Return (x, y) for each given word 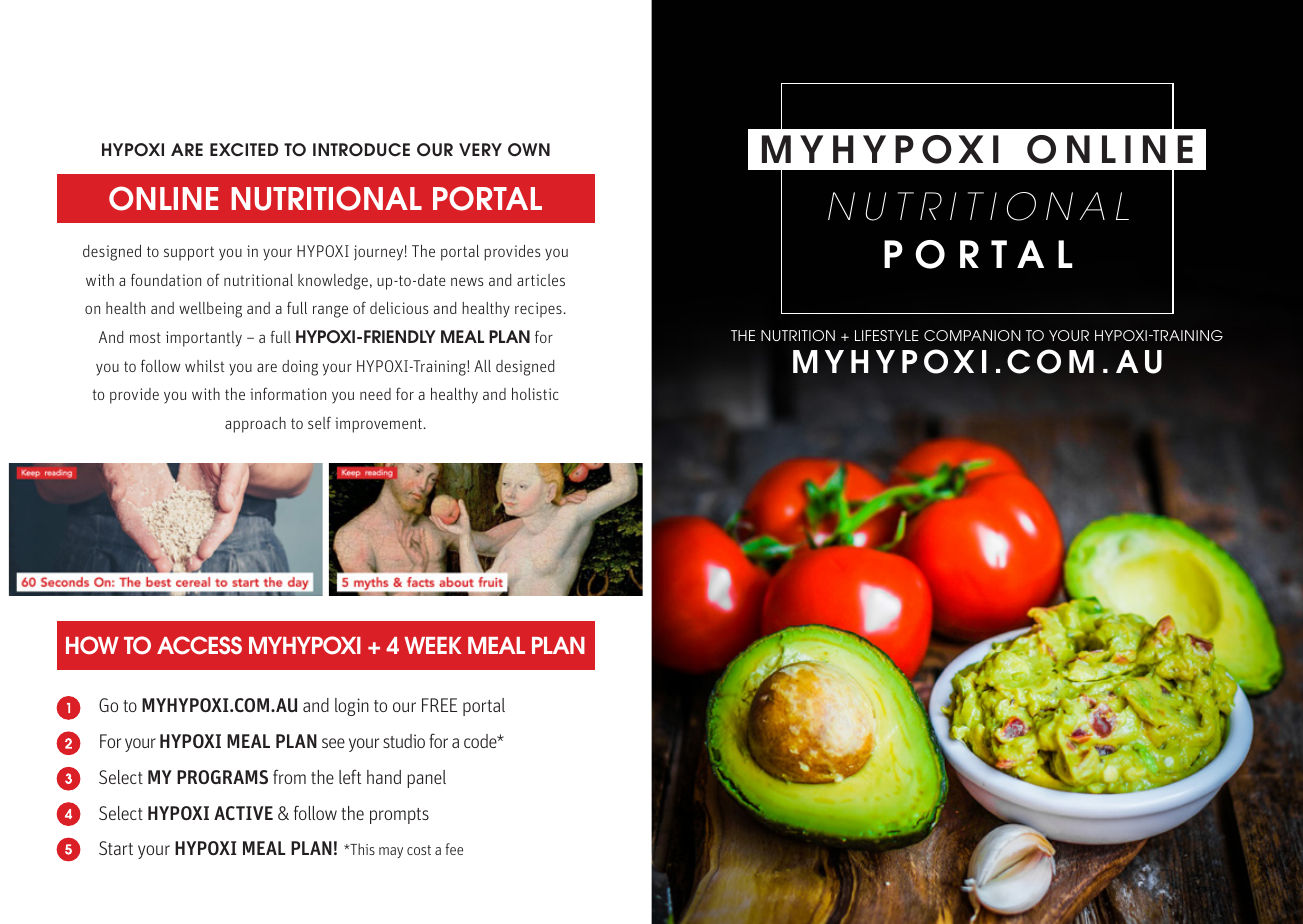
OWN (529, 150)
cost (419, 850)
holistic (535, 394)
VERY (480, 149)
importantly (204, 339)
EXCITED (244, 150)
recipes (538, 310)
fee (454, 849)
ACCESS (199, 645)
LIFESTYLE (887, 335)
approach (255, 425)
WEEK (433, 645)
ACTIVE (243, 813)
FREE (439, 705)
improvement (378, 425)
